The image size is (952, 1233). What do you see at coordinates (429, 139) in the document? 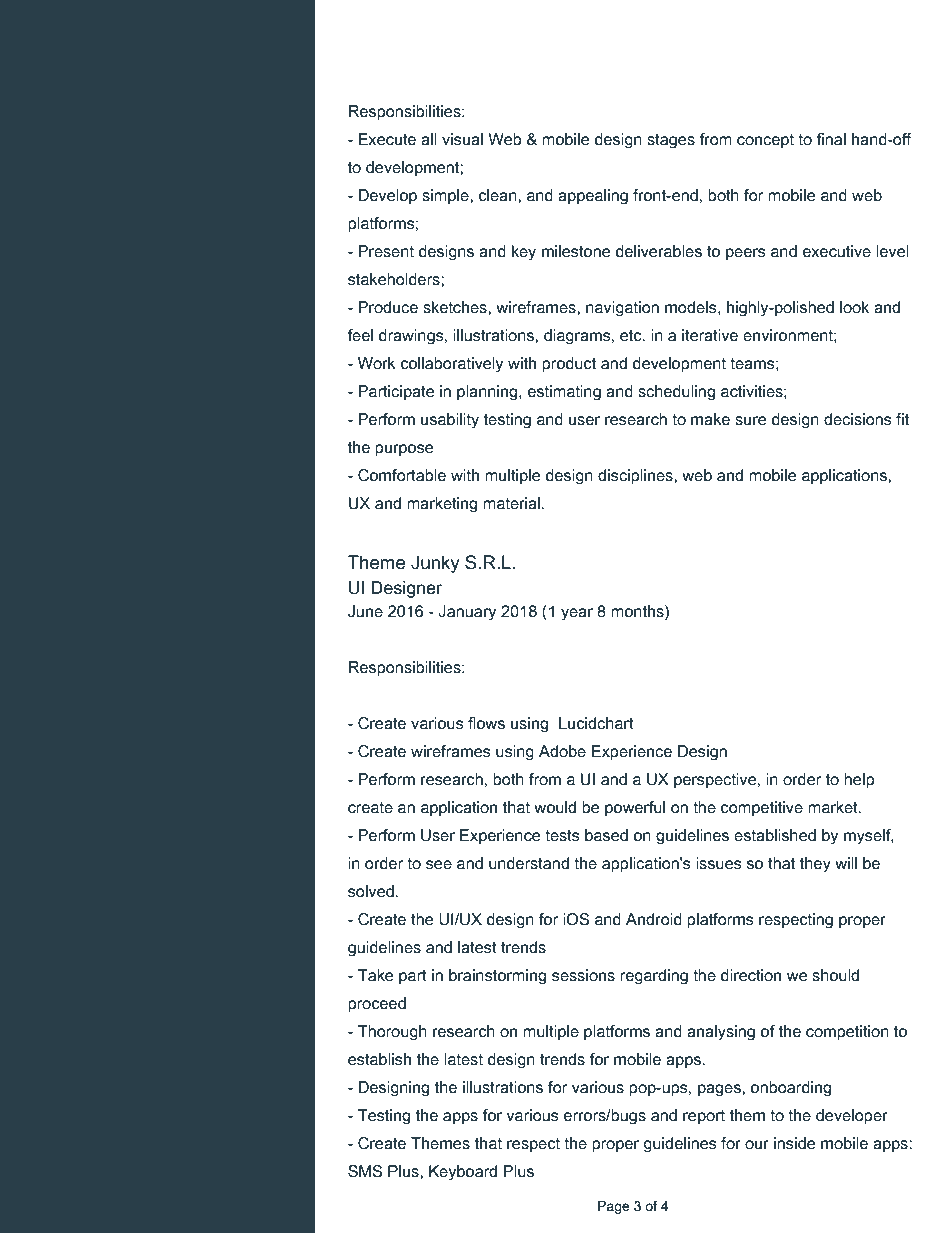
I see `all` at bounding box center [429, 139].
